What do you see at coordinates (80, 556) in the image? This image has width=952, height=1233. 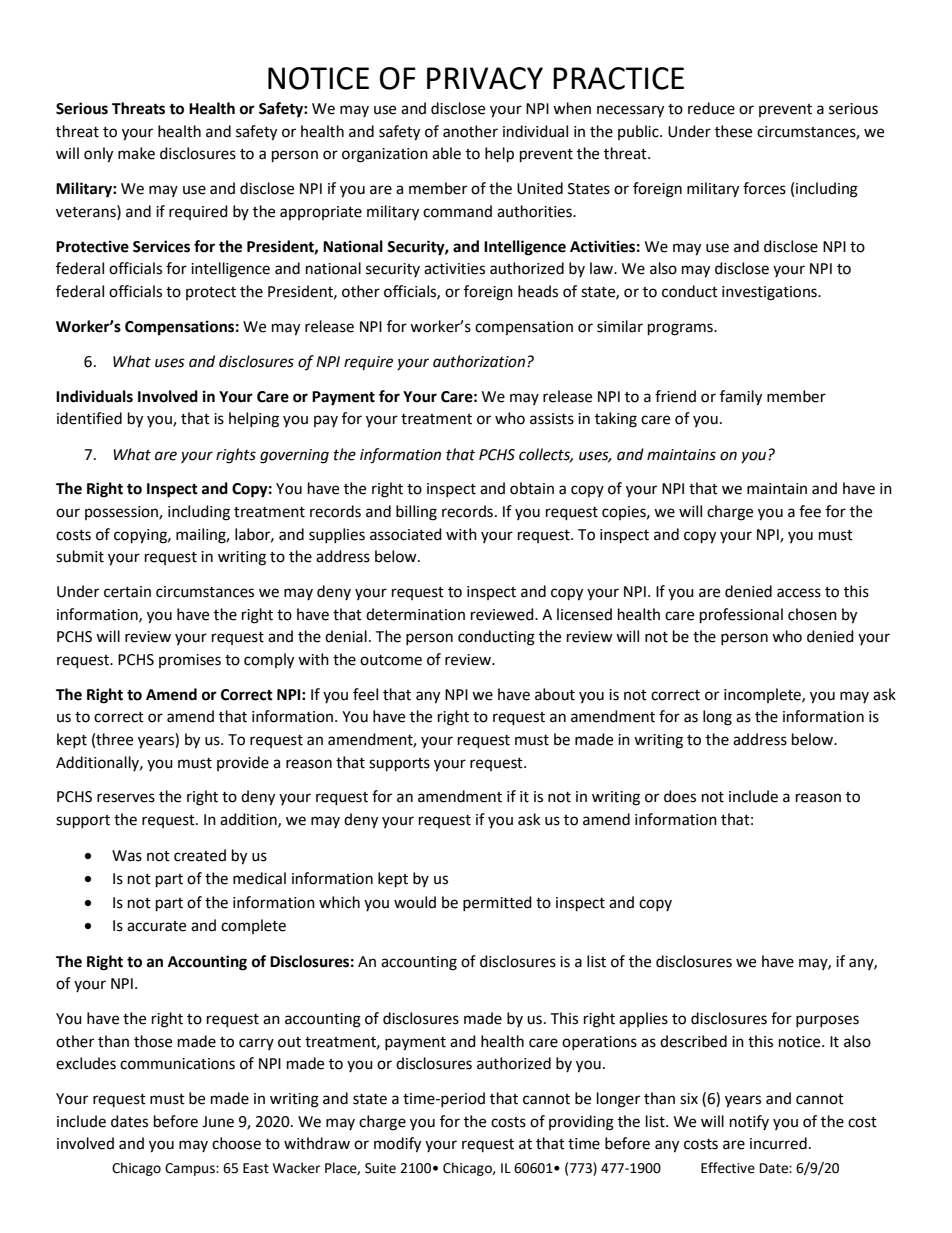 I see `submit` at bounding box center [80, 556].
